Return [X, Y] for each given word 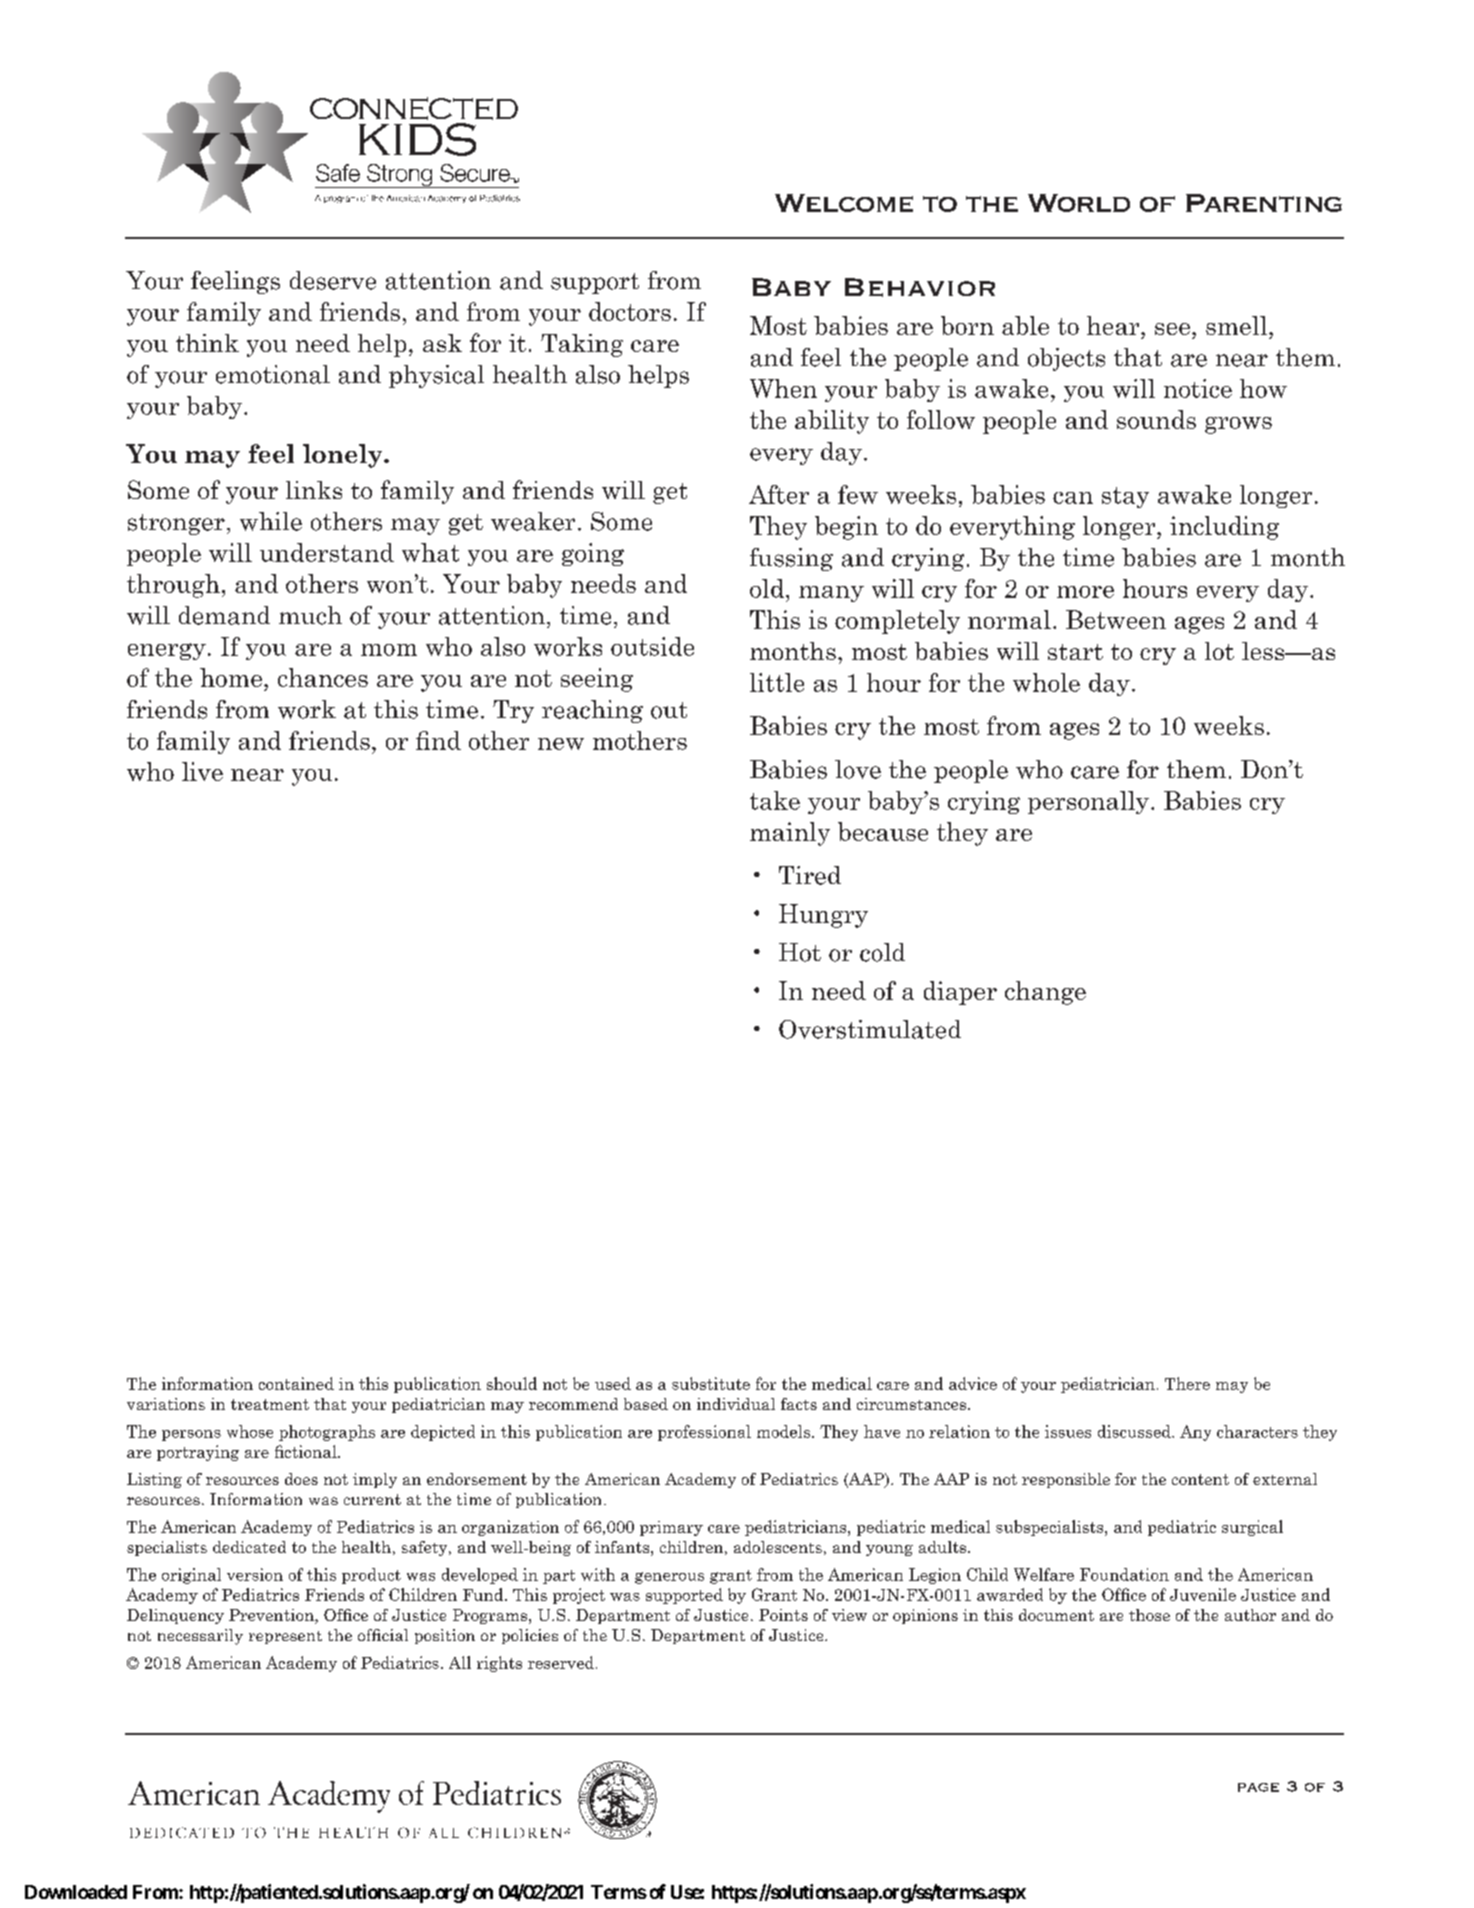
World [1079, 203]
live [202, 771]
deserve [333, 280]
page [1258, 1787]
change [1045, 993]
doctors [630, 311]
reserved [561, 1662]
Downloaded [76, 1892]
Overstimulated [870, 1029]
